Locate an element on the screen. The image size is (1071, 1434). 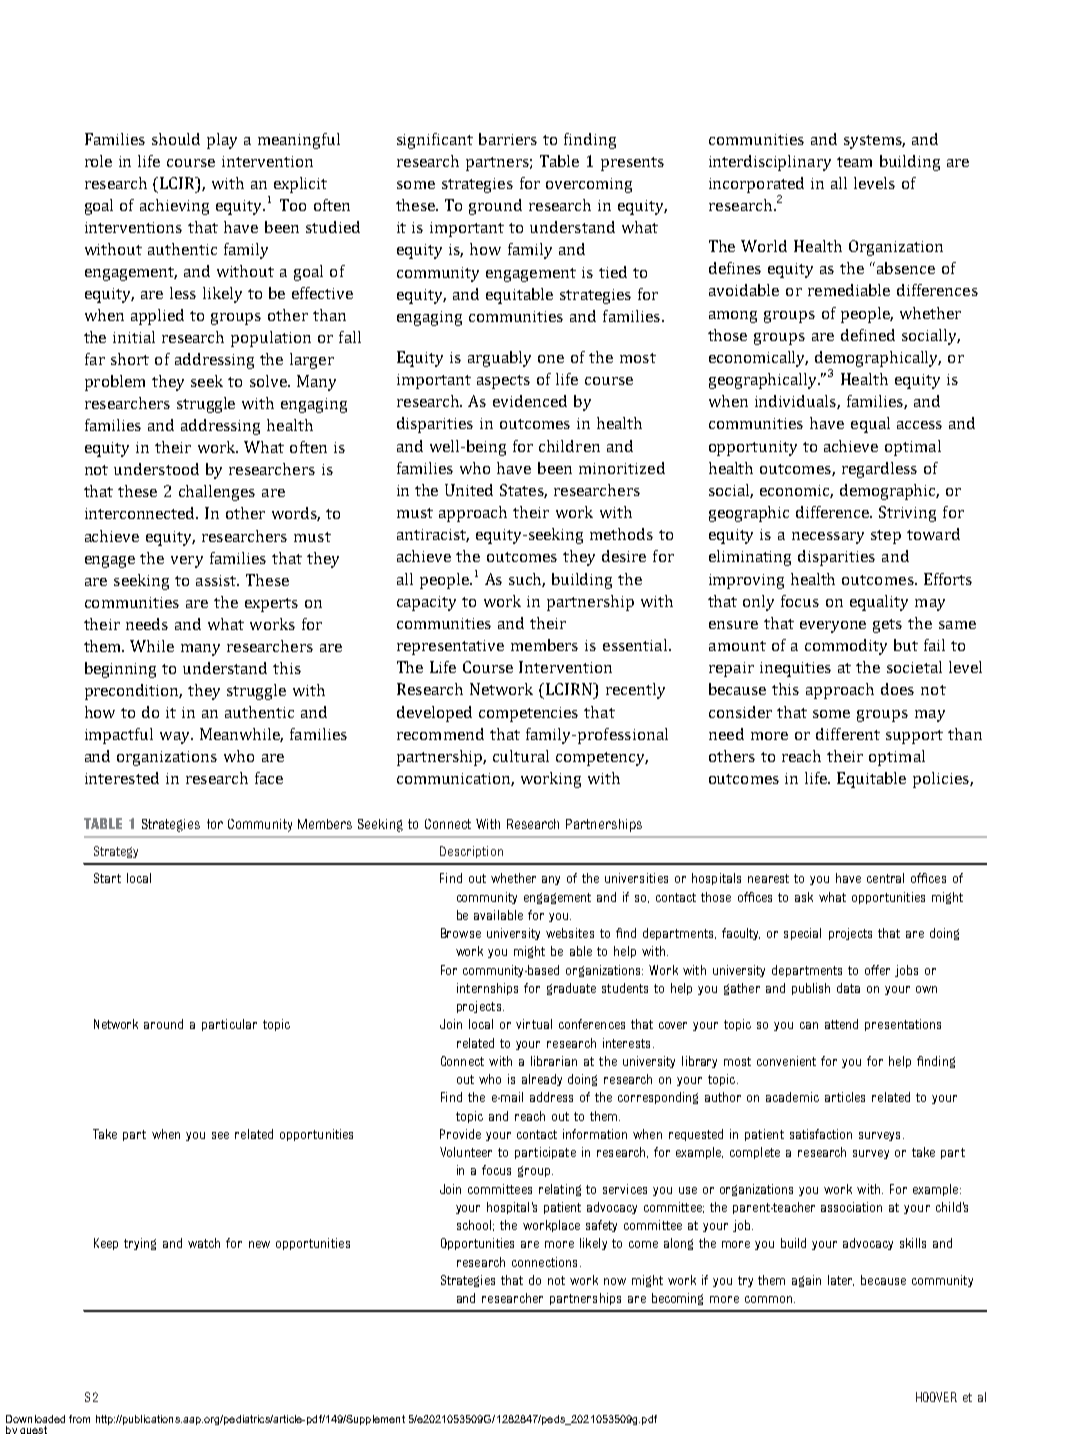
ground is located at coordinates (495, 207).
